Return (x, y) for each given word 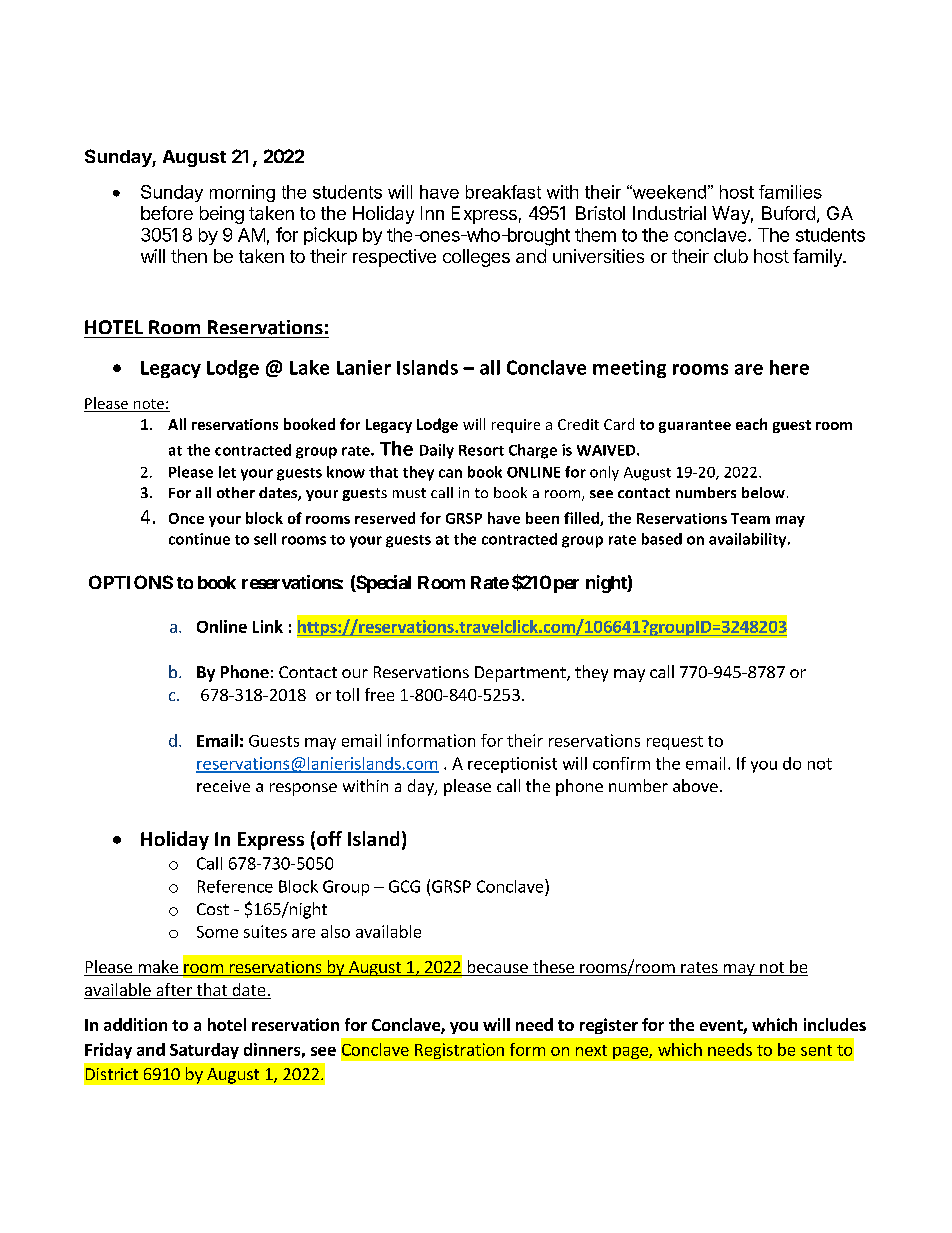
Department (521, 674)
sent (816, 1050)
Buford (788, 213)
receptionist (512, 765)
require (516, 426)
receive (223, 786)
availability (749, 540)
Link (268, 626)
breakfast (503, 192)
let (227, 472)
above (695, 785)
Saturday (204, 1051)
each (751, 424)
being (222, 215)
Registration (459, 1051)
